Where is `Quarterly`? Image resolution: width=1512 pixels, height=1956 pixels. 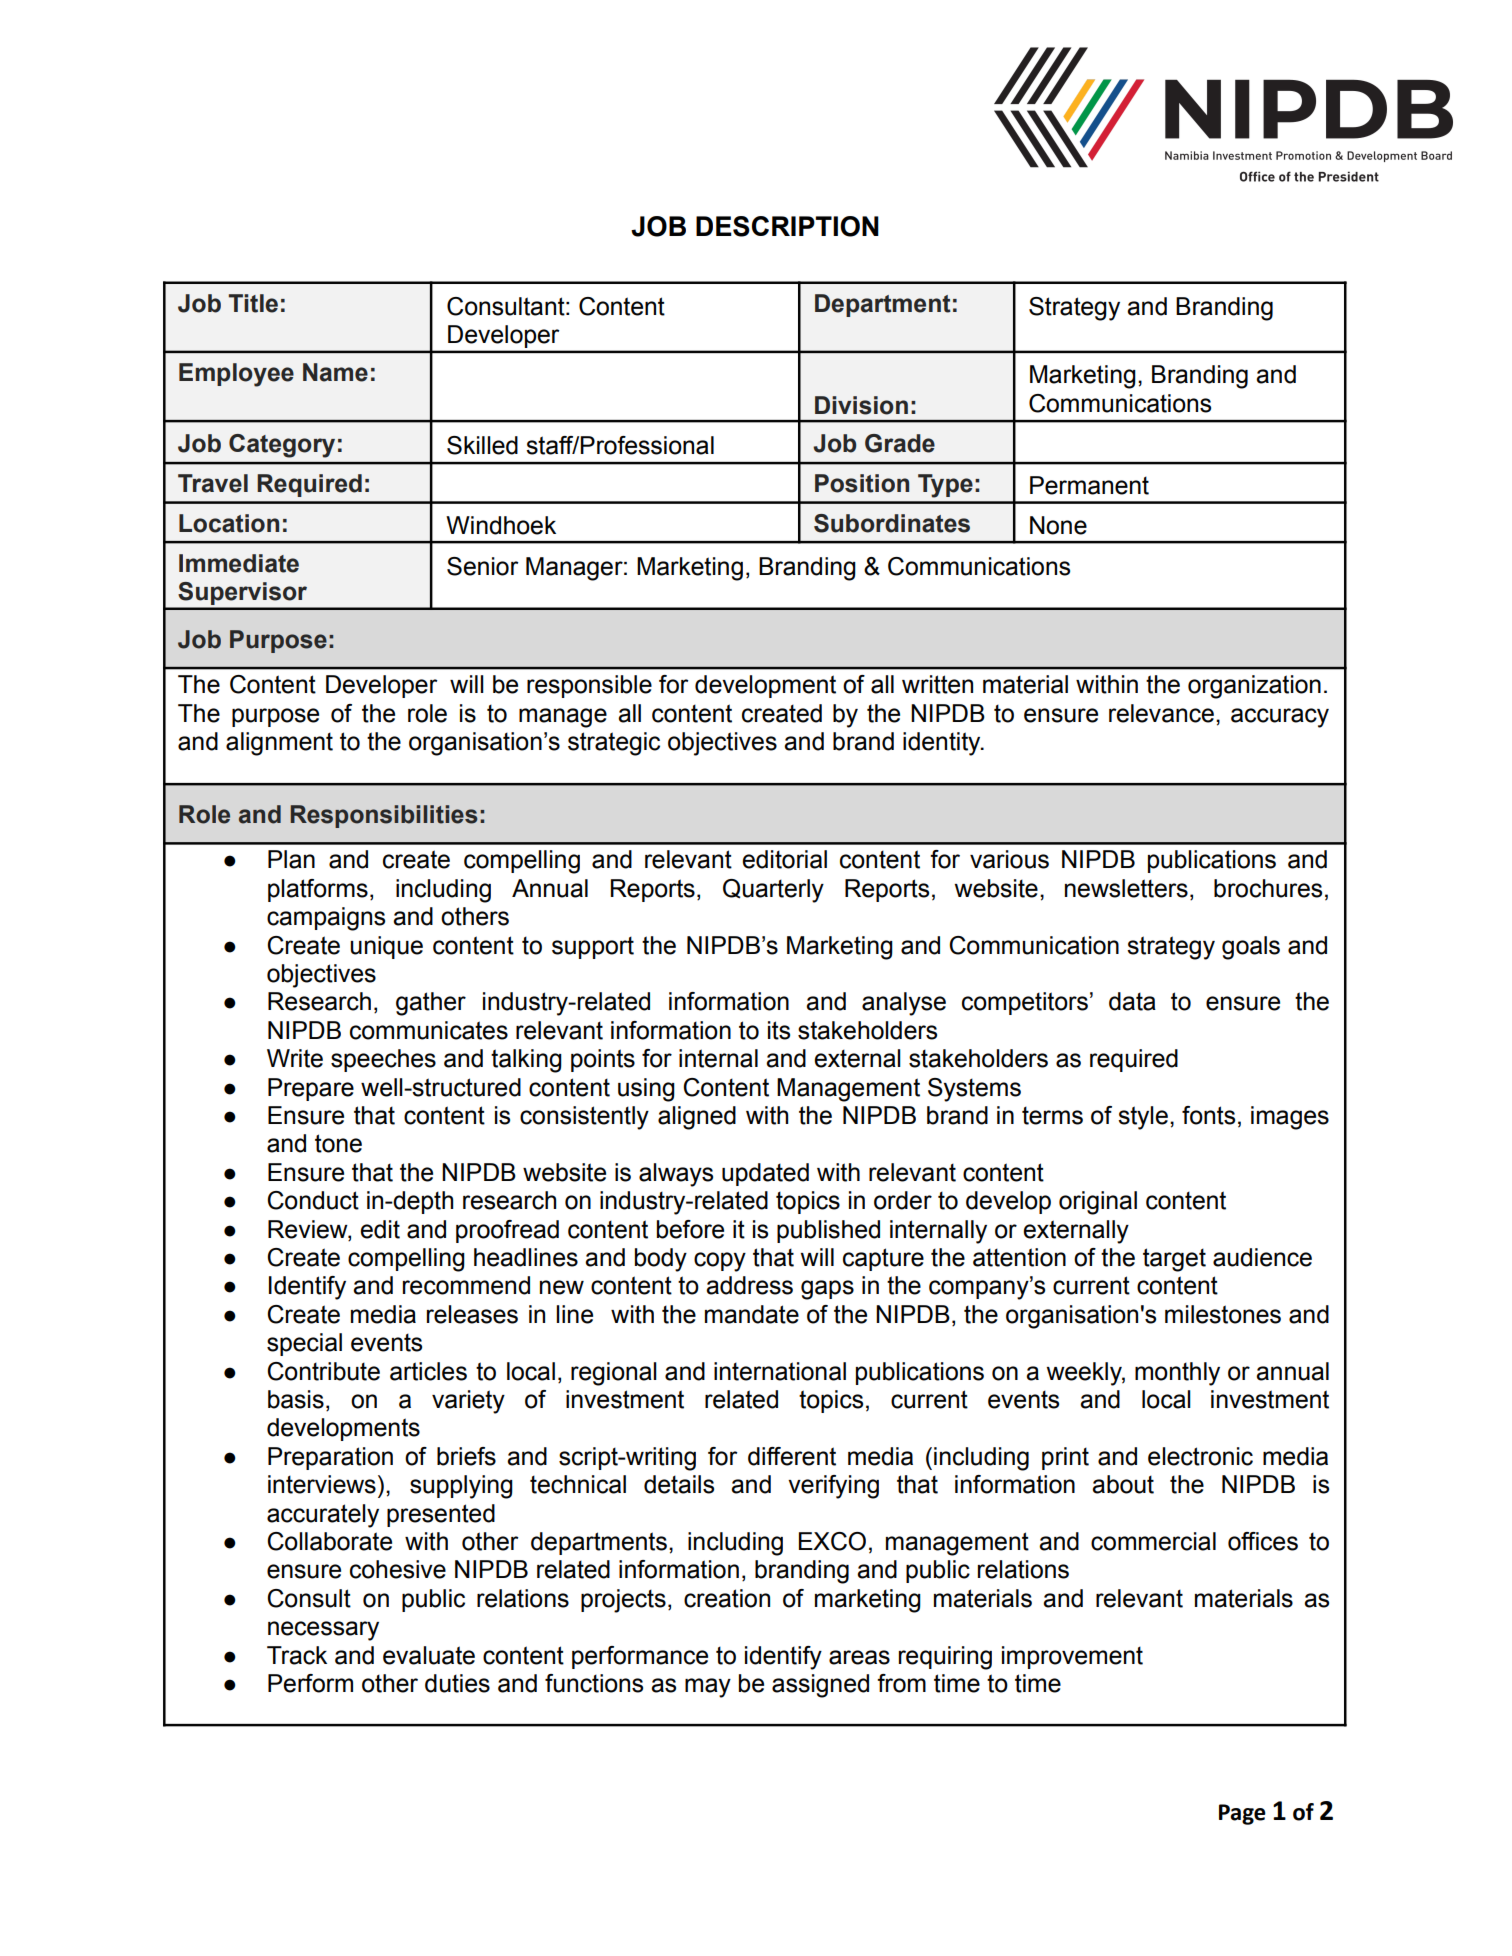
Quarterly is located at coordinates (773, 891).
